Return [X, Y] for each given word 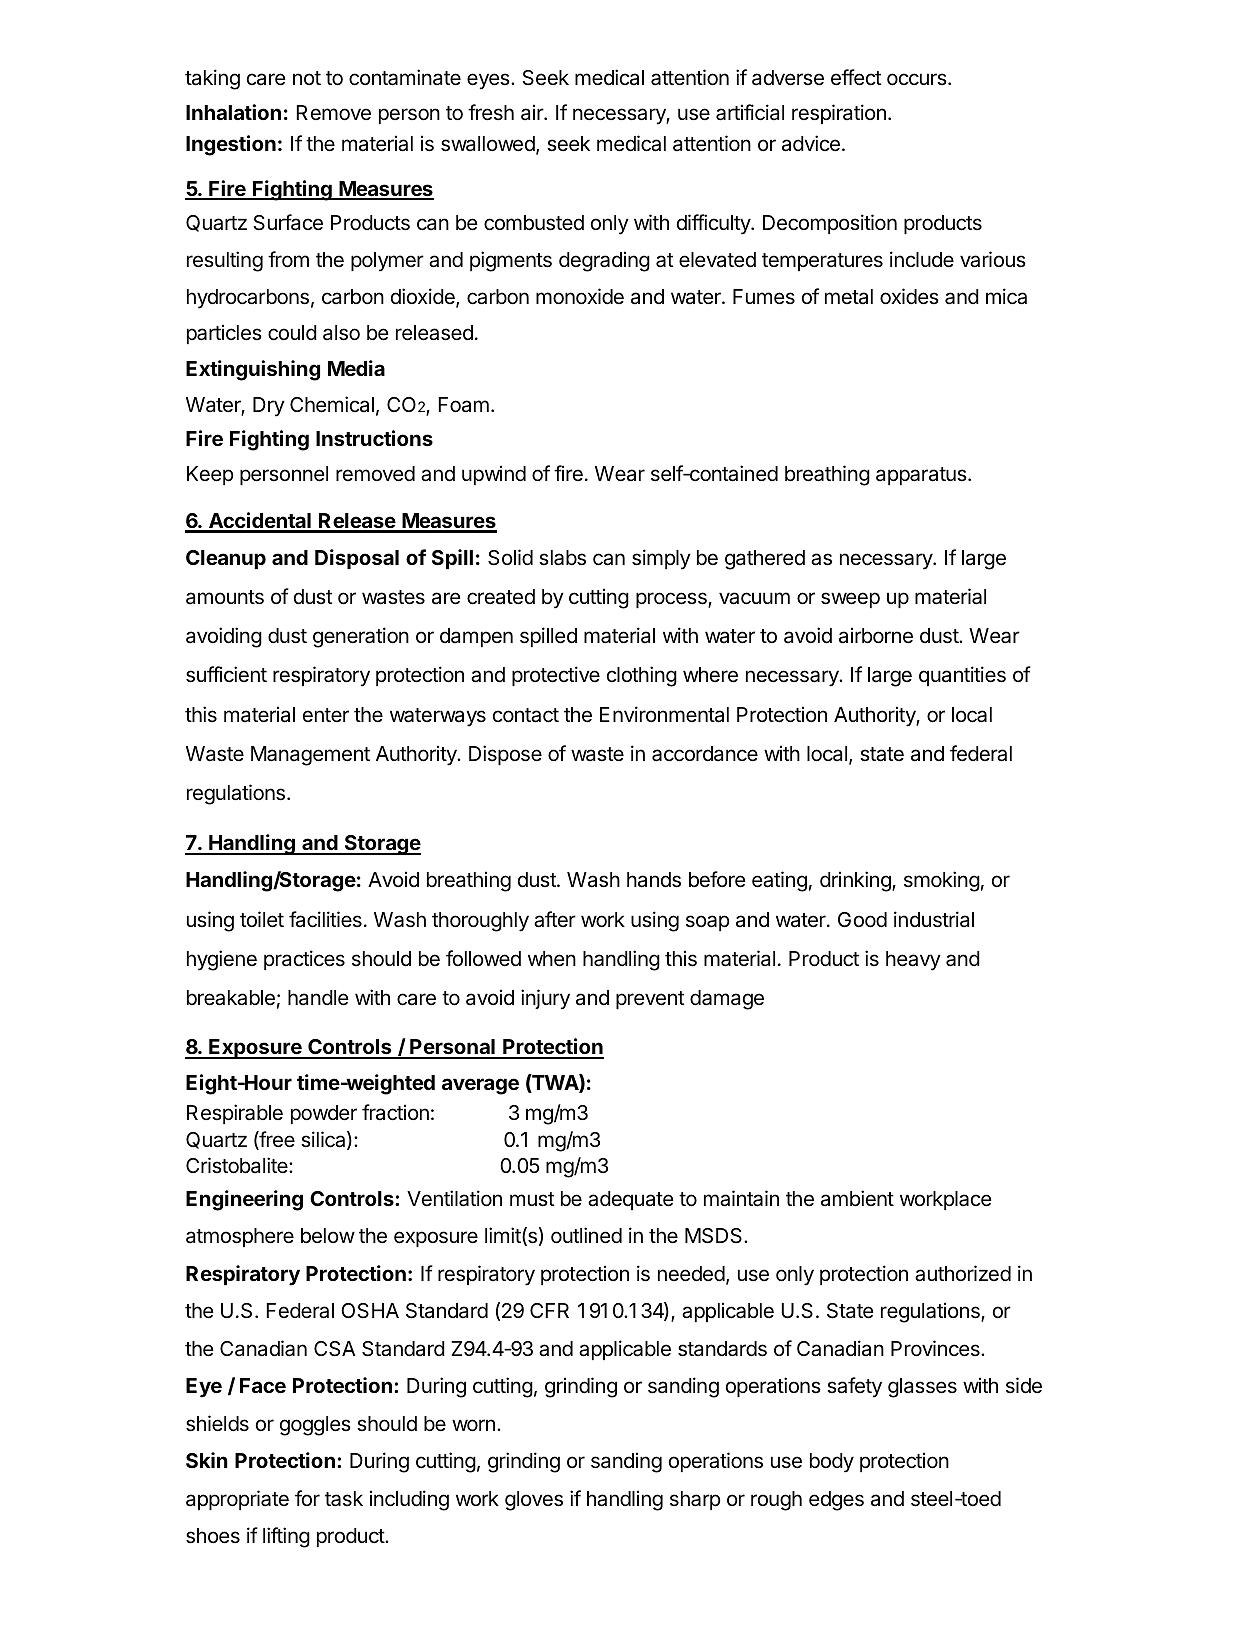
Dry [269, 407]
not [307, 78]
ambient [857, 1198]
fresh [491, 112]
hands [654, 880]
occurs [917, 79]
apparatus [922, 476]
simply [661, 559]
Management [310, 756]
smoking [942, 881]
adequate [631, 1200]
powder [324, 1114]
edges [836, 1501]
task [344, 1499]
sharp [695, 1500]
